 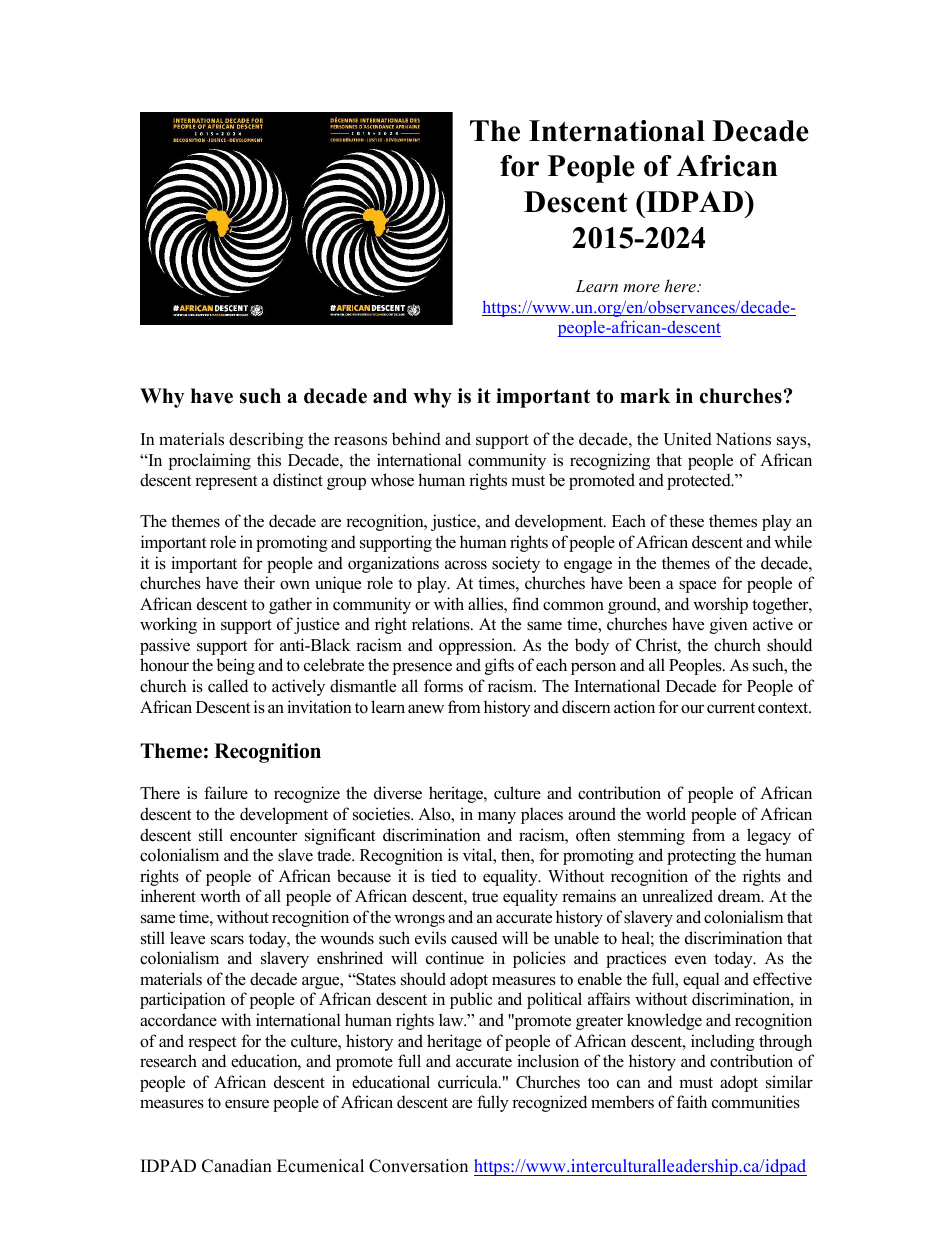 I want to click on more, so click(x=641, y=288).
